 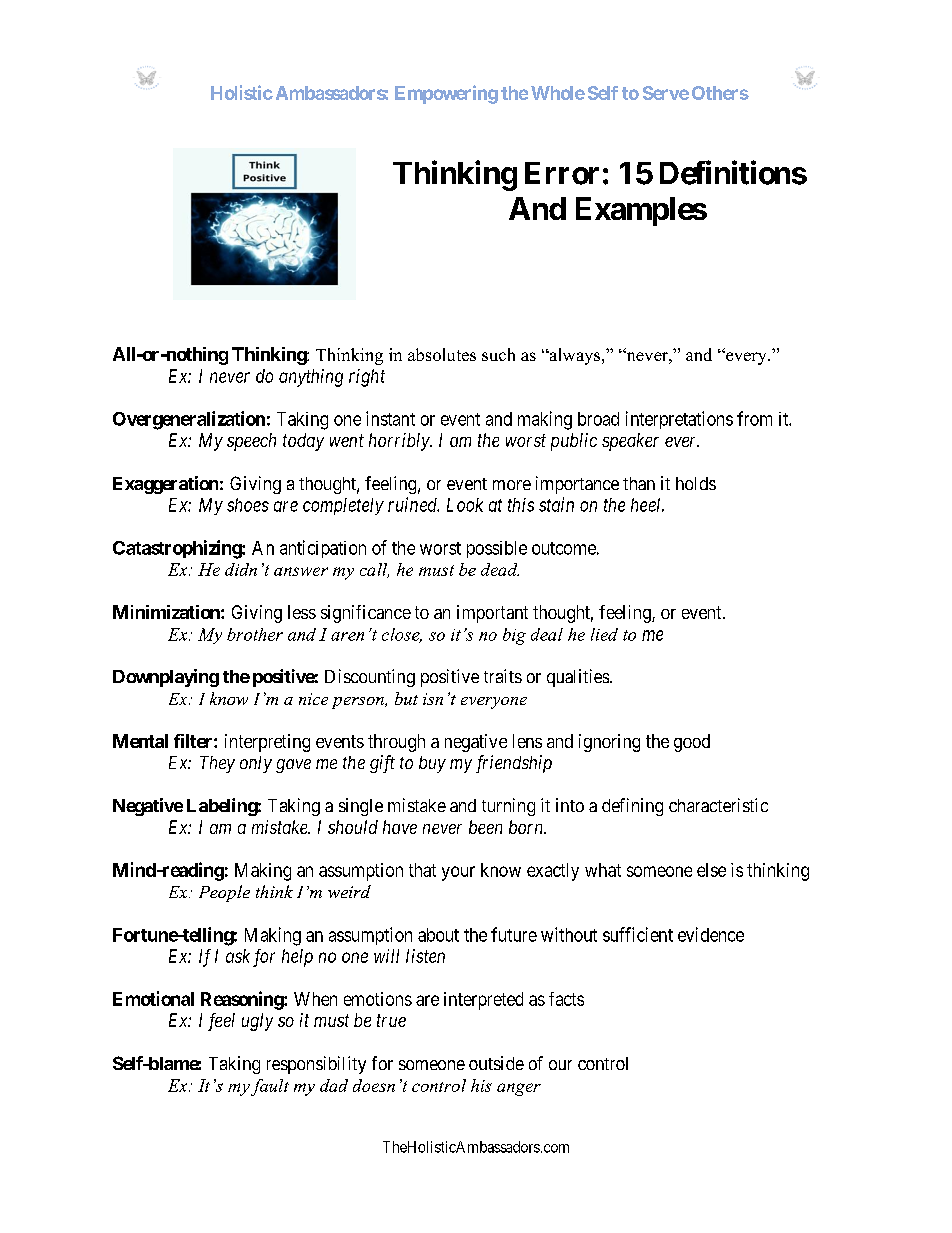 What do you see at coordinates (679, 420) in the screenshot?
I see `interpretations` at bounding box center [679, 420].
